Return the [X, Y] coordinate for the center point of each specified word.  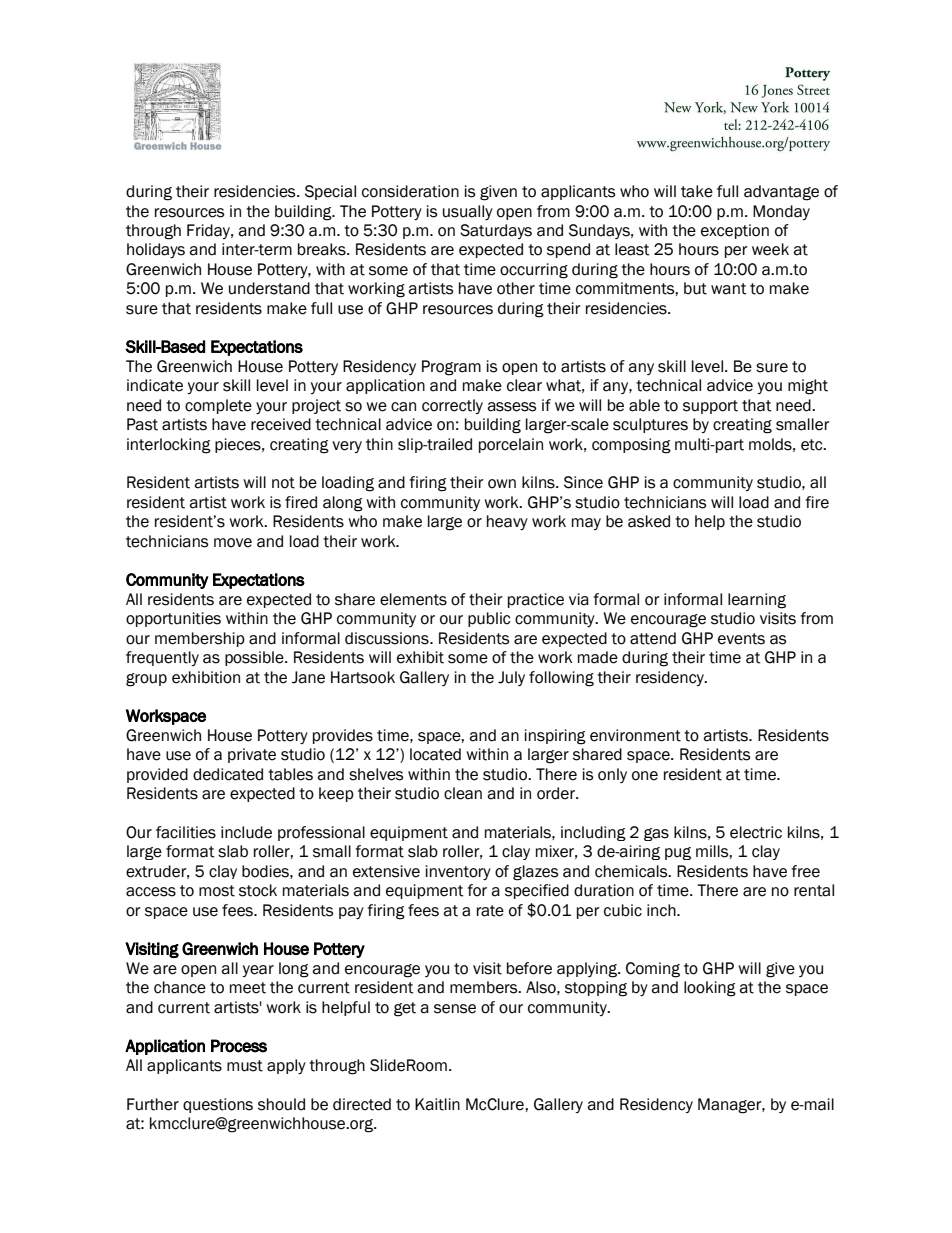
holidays [156, 250]
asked [649, 521]
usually [468, 212]
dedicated [228, 774]
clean [463, 793]
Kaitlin [437, 1104]
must [245, 1066]
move [233, 543]
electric [756, 832]
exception [735, 231]
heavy [507, 522]
